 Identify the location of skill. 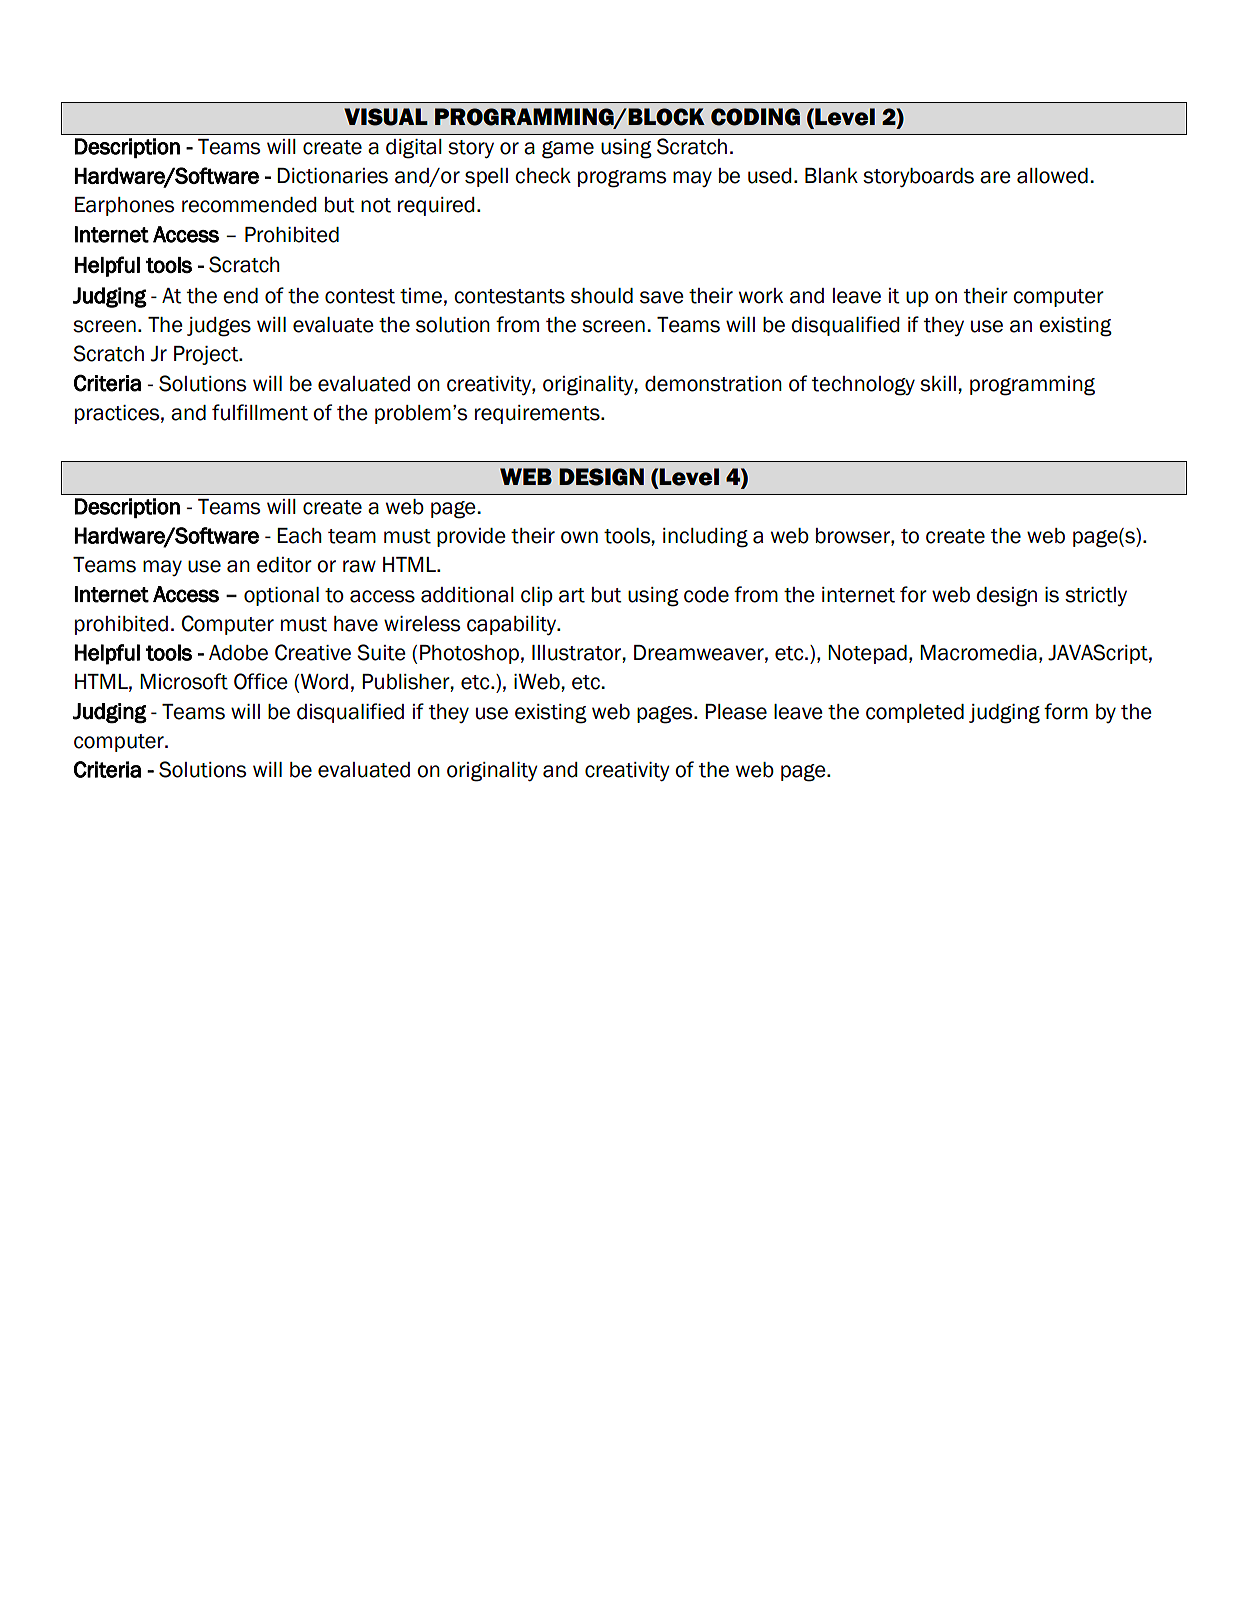
(938, 384).
